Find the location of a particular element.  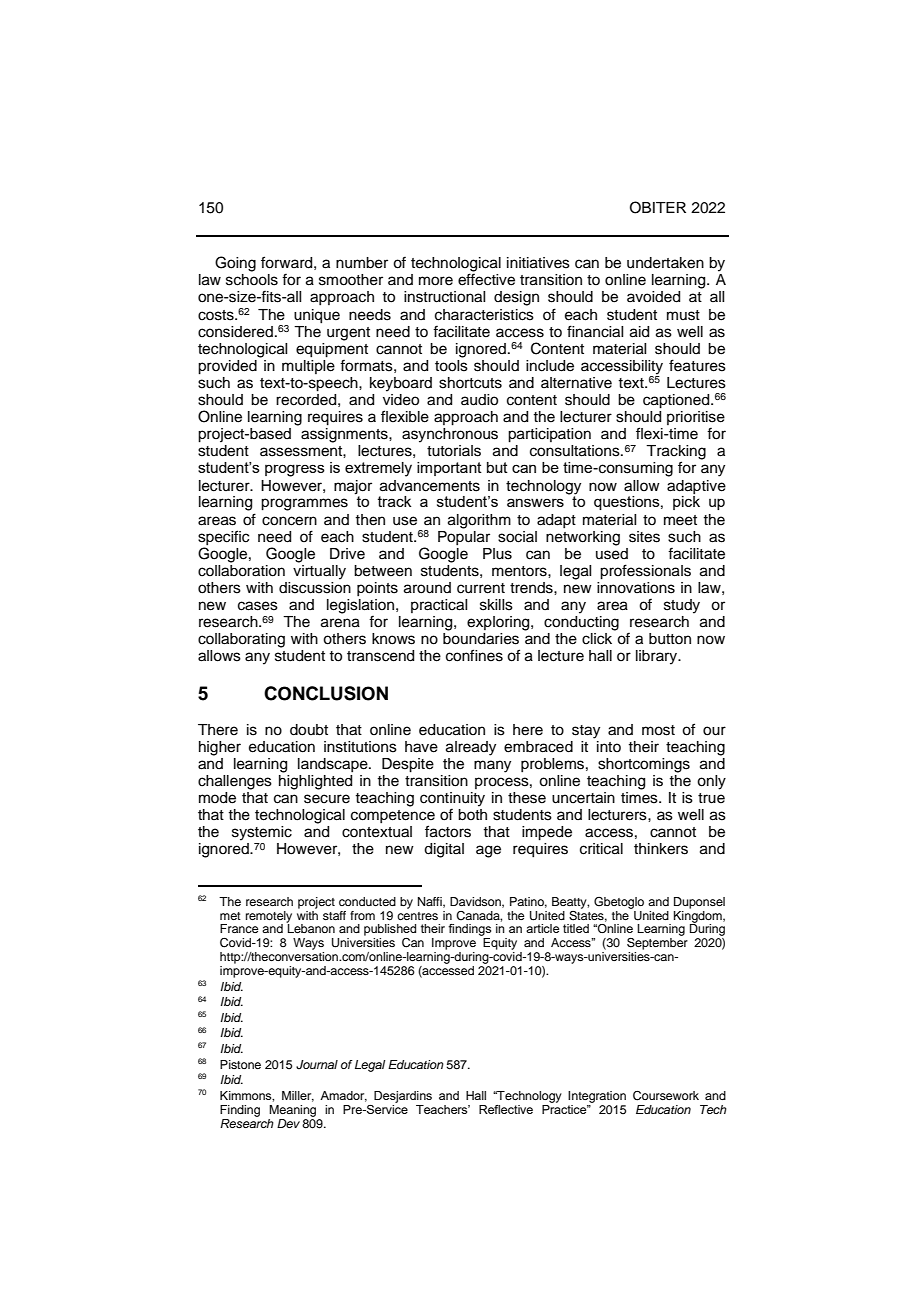

instructional is located at coordinates (444, 297).
